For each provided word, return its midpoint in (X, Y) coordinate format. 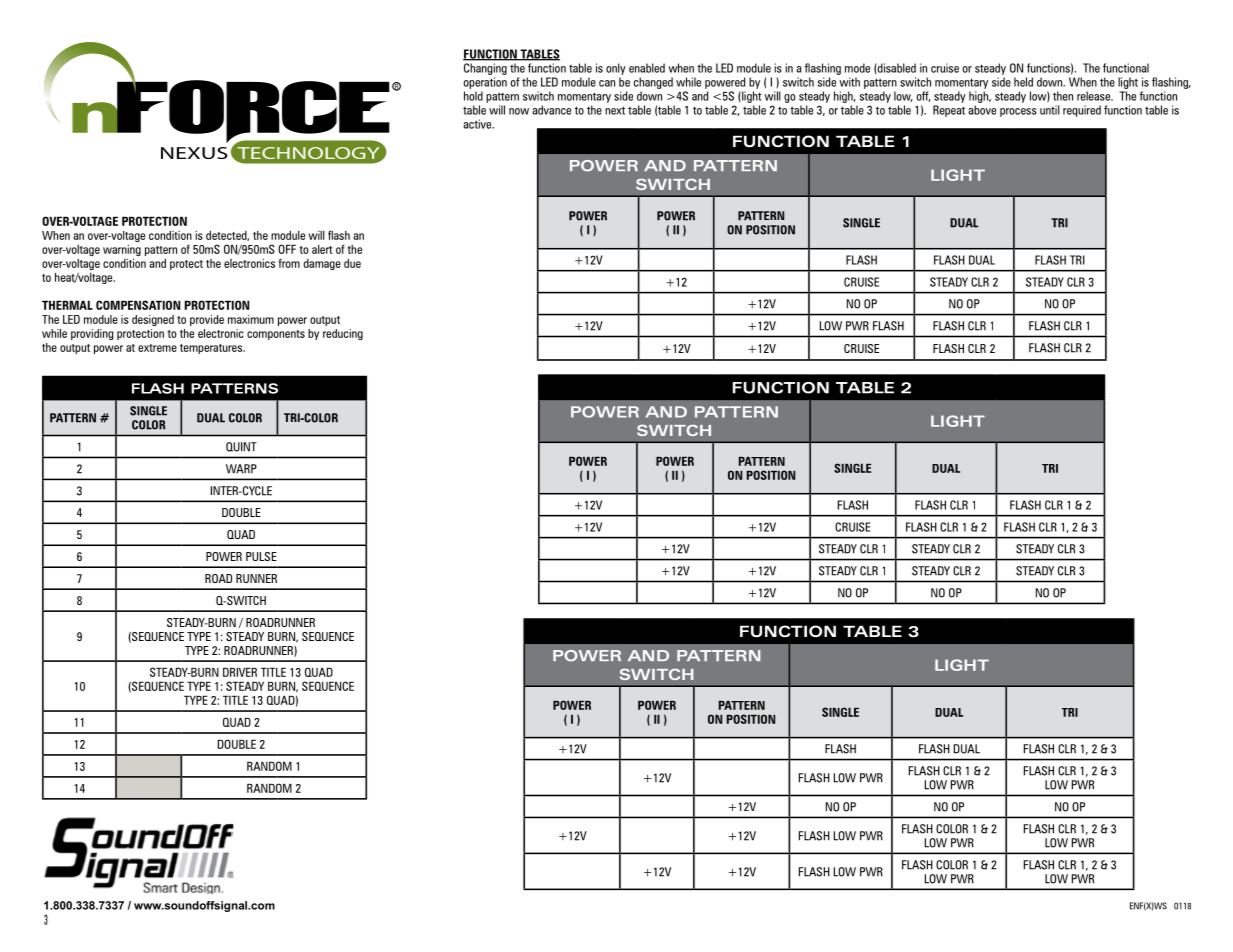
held (1023, 82)
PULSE (261, 556)
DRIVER (240, 672)
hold (473, 96)
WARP (241, 469)
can (607, 83)
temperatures (212, 349)
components (276, 335)
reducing (343, 334)
